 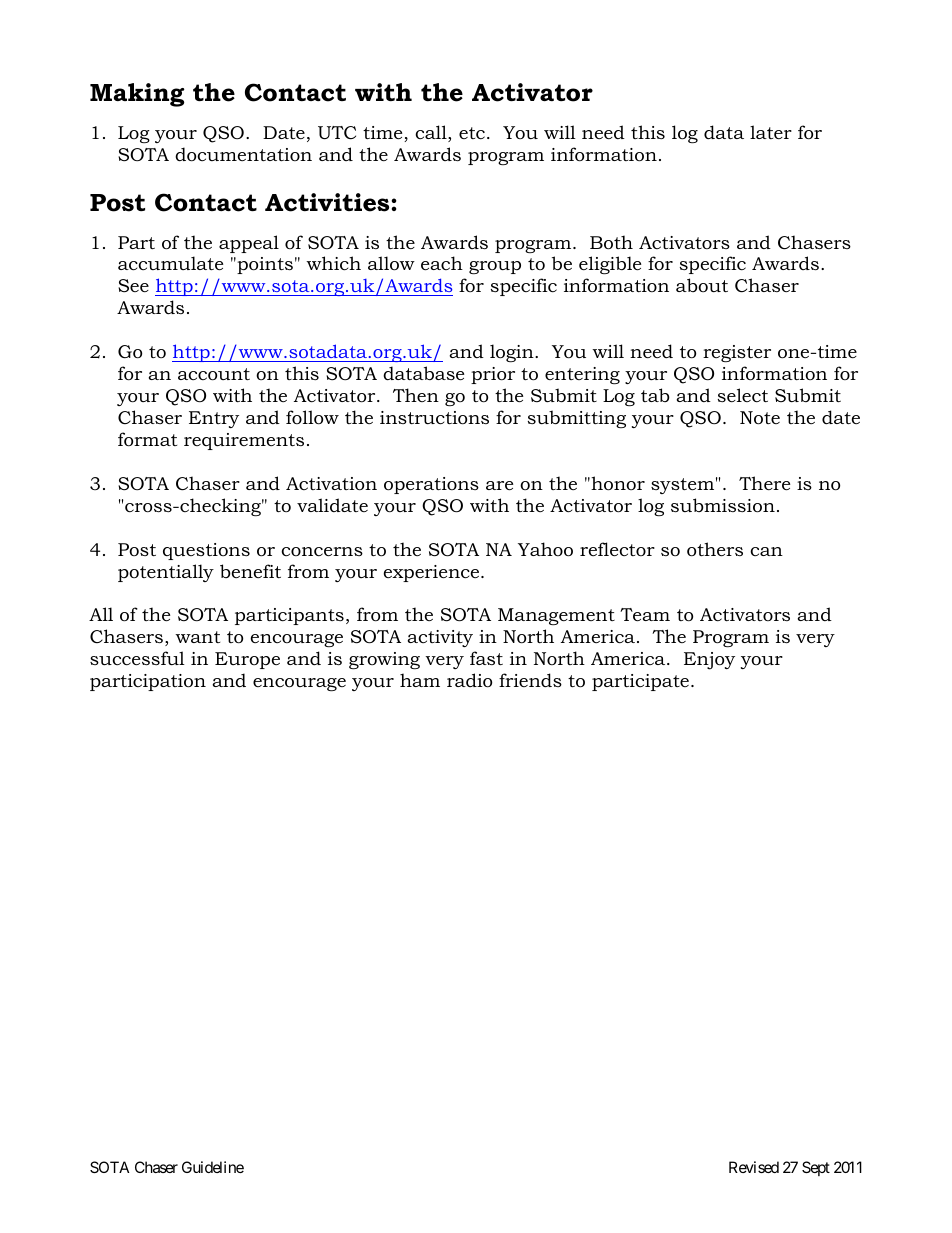 What do you see at coordinates (771, 132) in the document?
I see `later` at bounding box center [771, 132].
